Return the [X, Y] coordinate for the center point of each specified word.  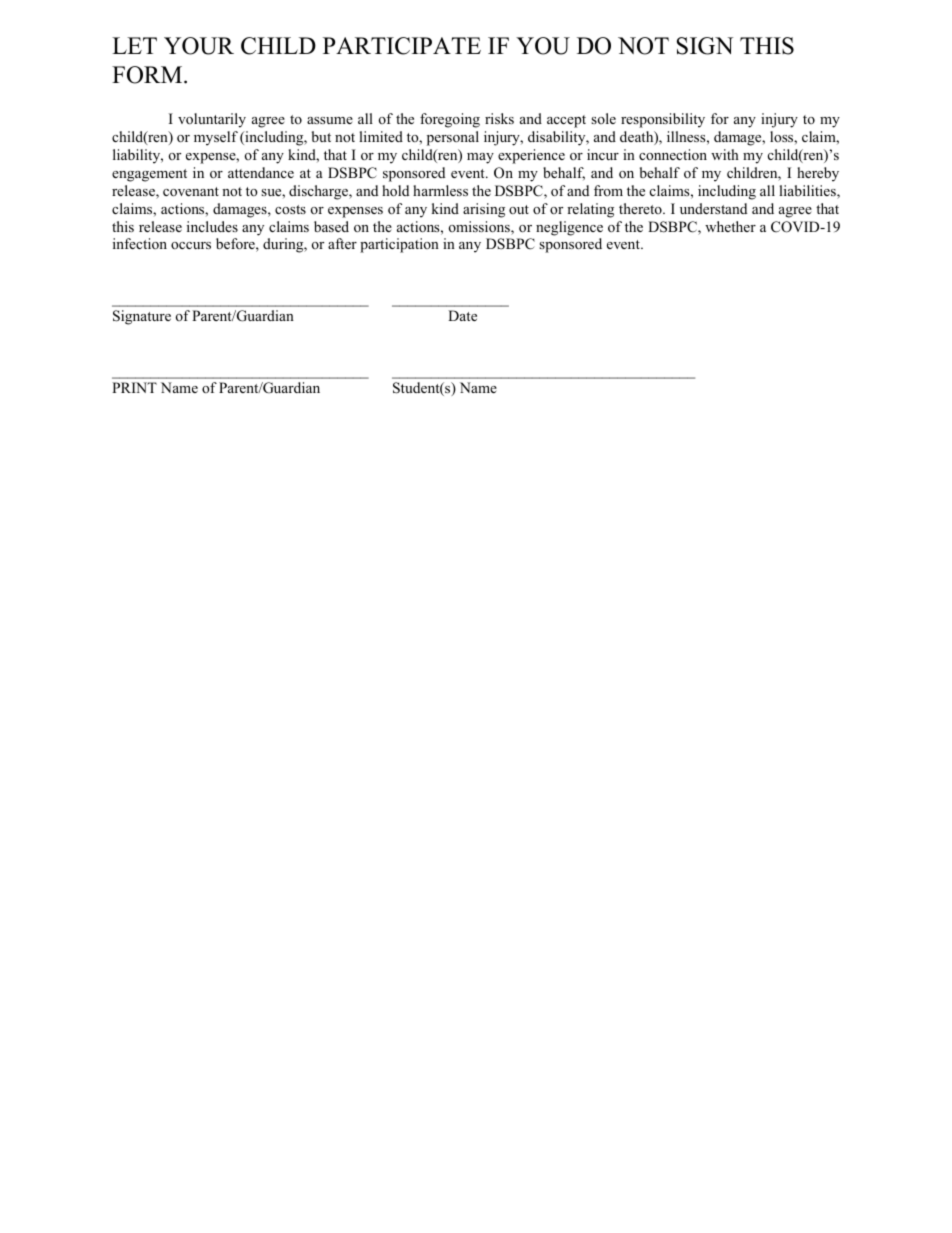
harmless [440, 190]
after [342, 243]
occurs [191, 245]
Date [462, 315]
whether [730, 226]
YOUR [199, 46]
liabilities [808, 192]
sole [603, 118]
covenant [191, 192]
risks [499, 118]
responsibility [663, 120]
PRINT [134, 387]
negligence [569, 228]
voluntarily [212, 120]
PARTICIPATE [402, 46]
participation [399, 245]
